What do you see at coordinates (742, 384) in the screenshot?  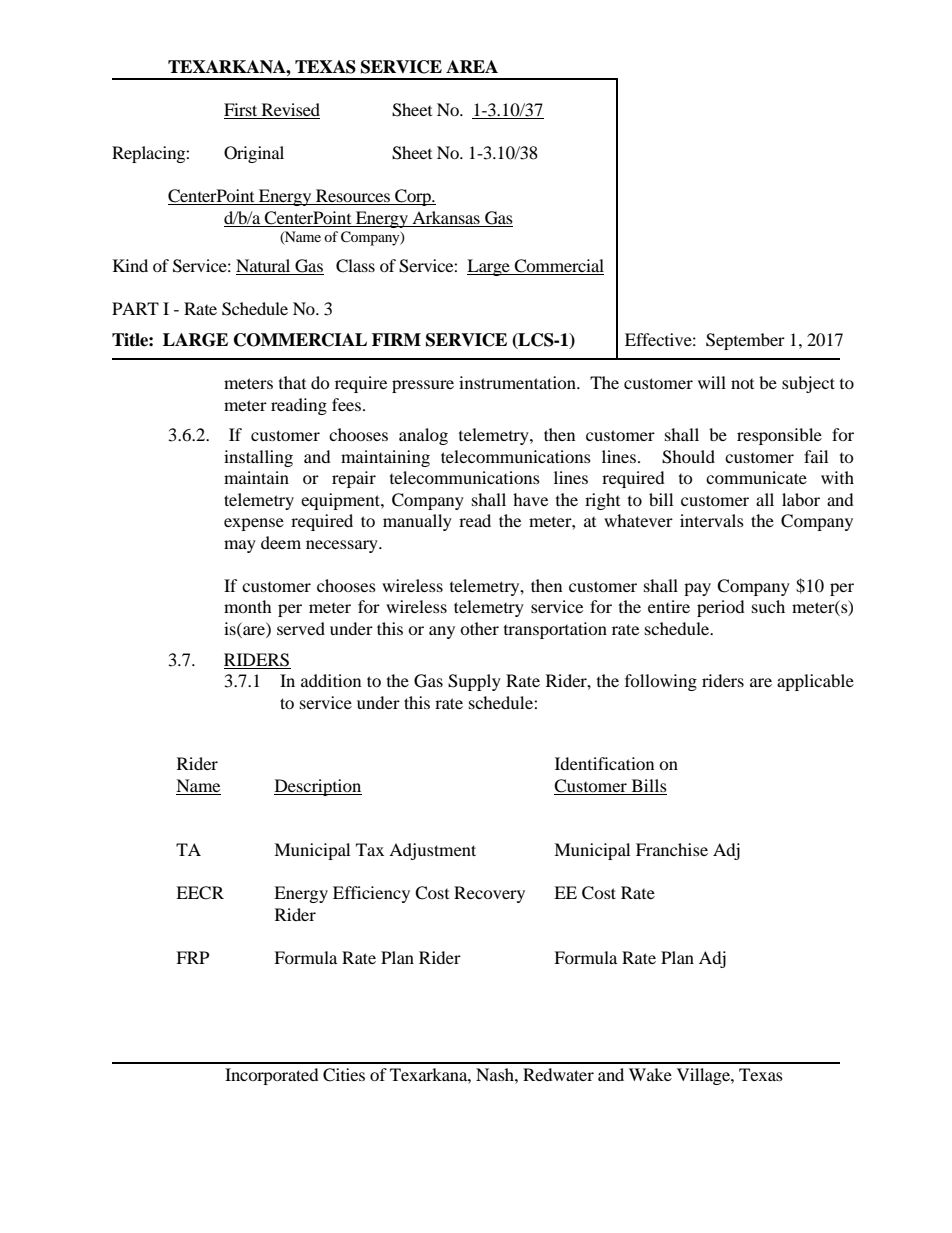 I see `not` at bounding box center [742, 384].
